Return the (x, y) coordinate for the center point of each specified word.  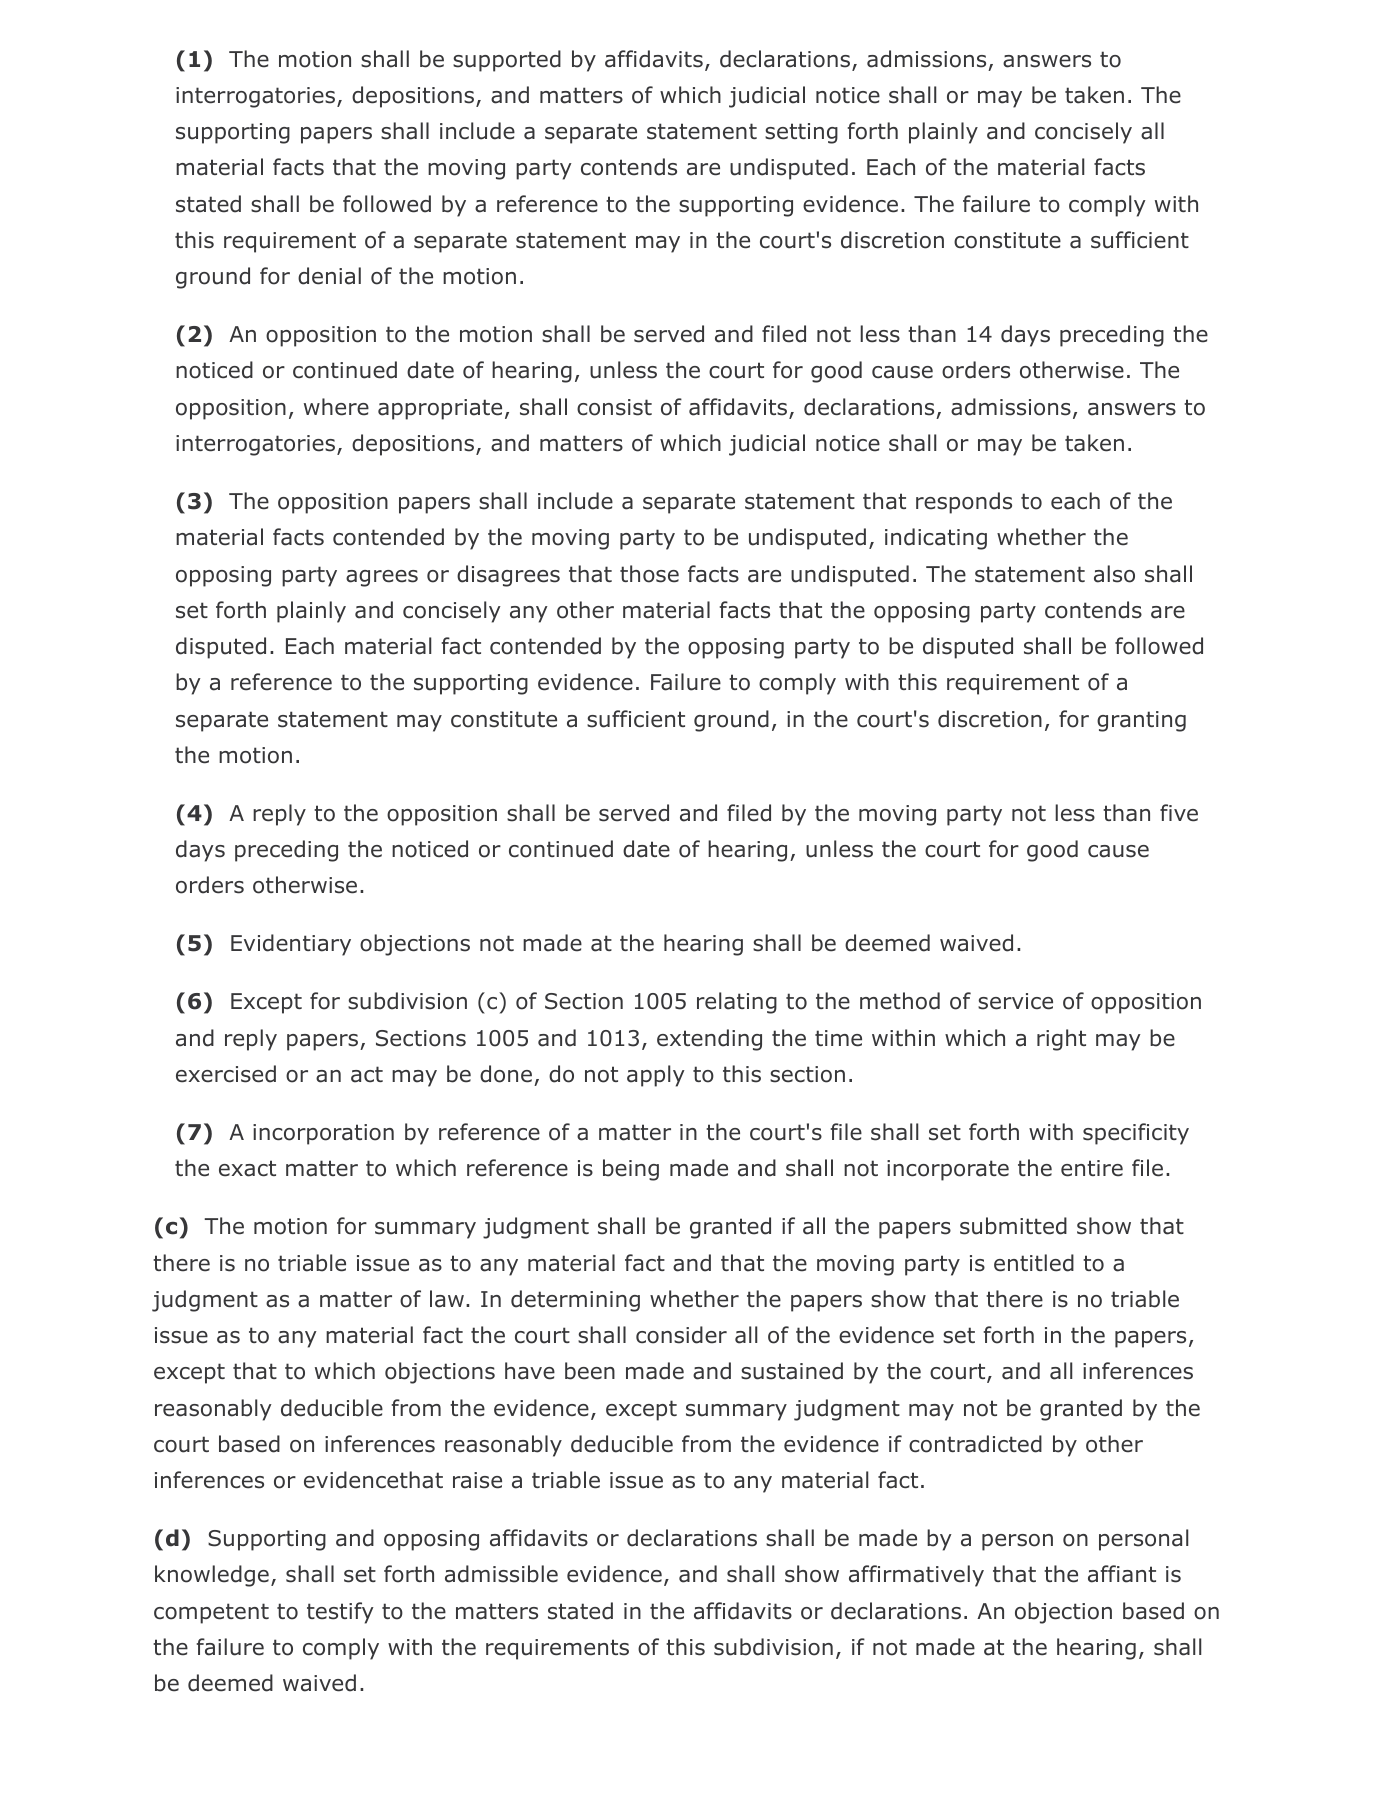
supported (507, 61)
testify (340, 1613)
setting (801, 133)
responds (964, 503)
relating (737, 1003)
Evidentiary (291, 945)
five (1179, 813)
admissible (501, 1574)
